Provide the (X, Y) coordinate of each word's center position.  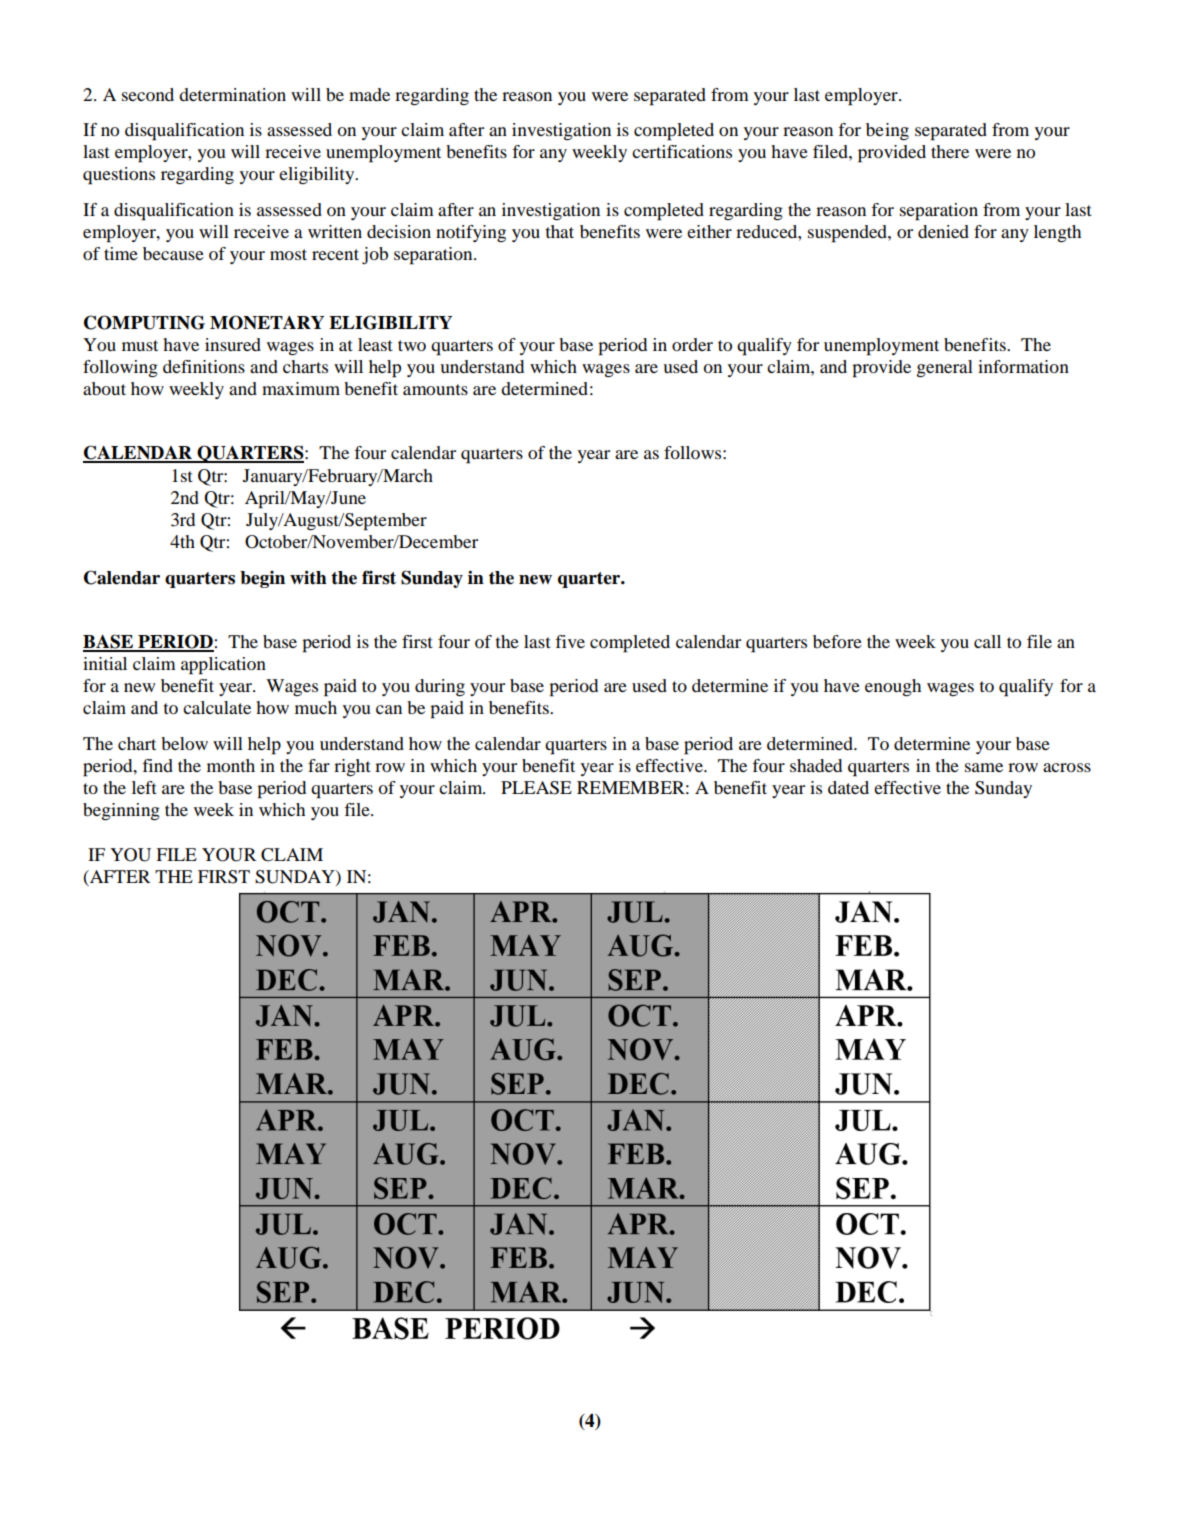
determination (232, 94)
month (231, 765)
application (223, 666)
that (560, 231)
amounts (435, 389)
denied (943, 231)
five (570, 641)
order (692, 344)
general (945, 368)
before (837, 641)
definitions (204, 366)
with (308, 577)
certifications (682, 151)
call (987, 641)
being (887, 131)
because (173, 253)
